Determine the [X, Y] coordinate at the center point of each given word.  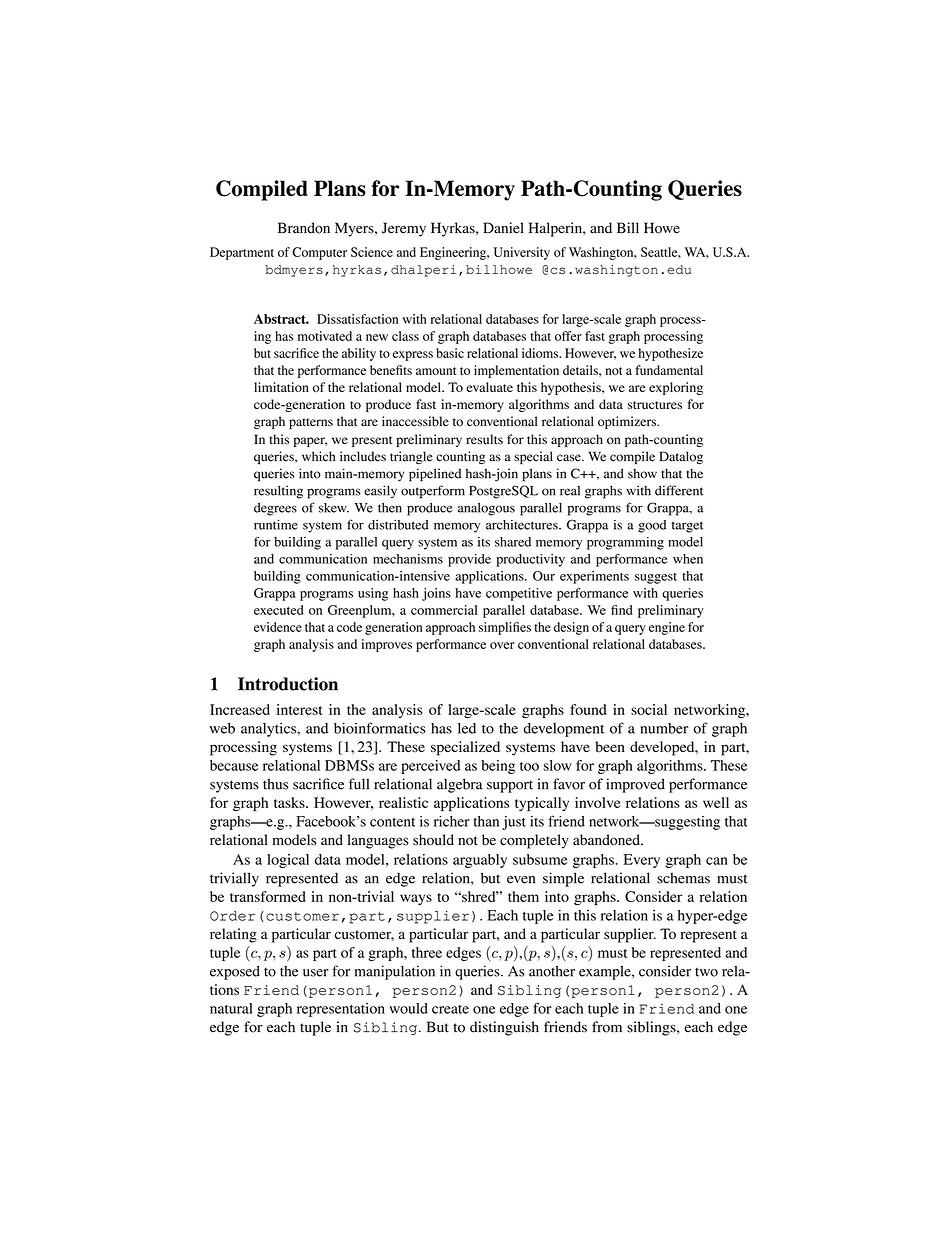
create [450, 1009]
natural [231, 1008]
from [607, 1027]
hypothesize [671, 354]
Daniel [503, 228]
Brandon [304, 228]
